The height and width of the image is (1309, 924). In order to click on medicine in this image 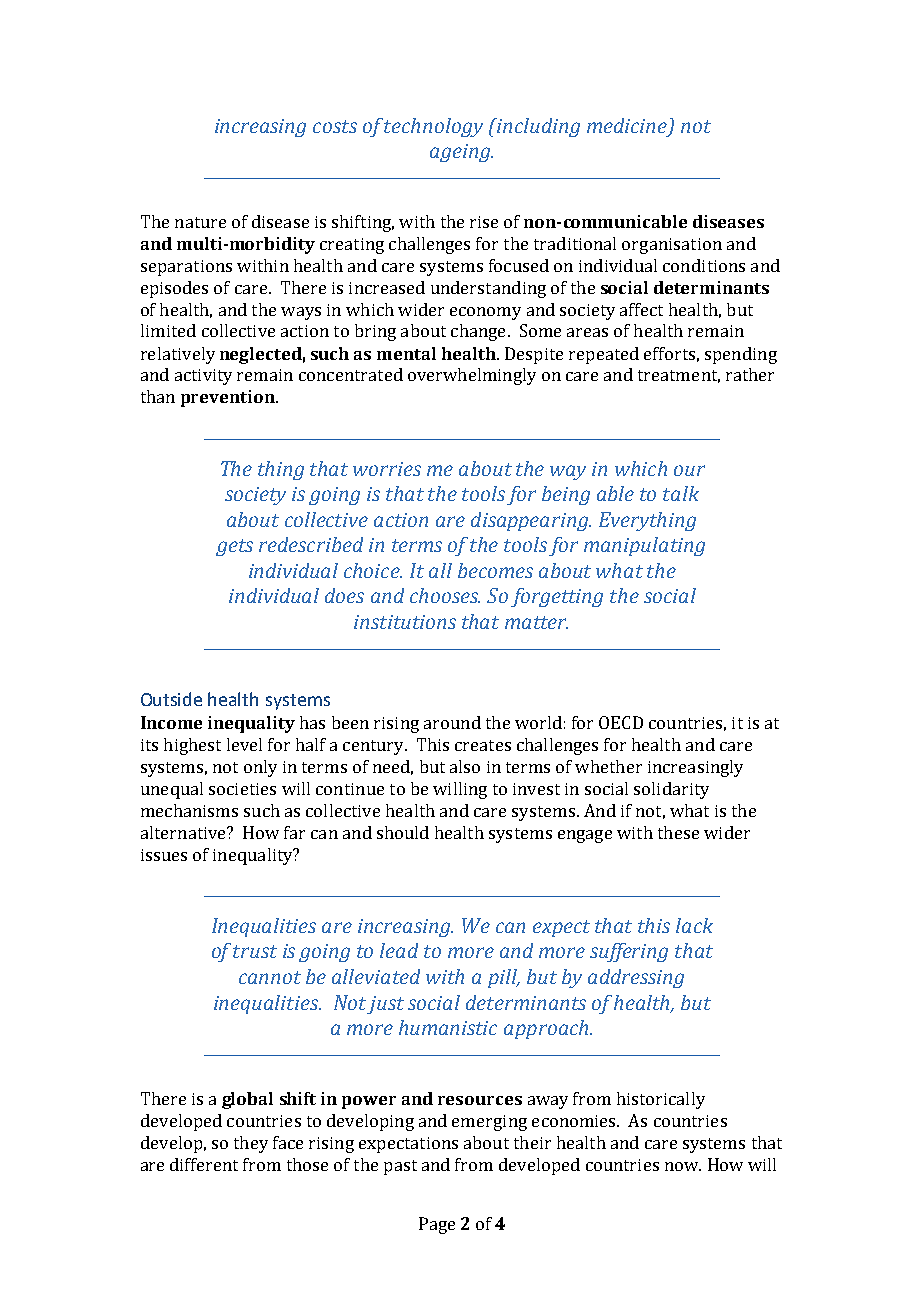, I will do `click(627, 125)`.
